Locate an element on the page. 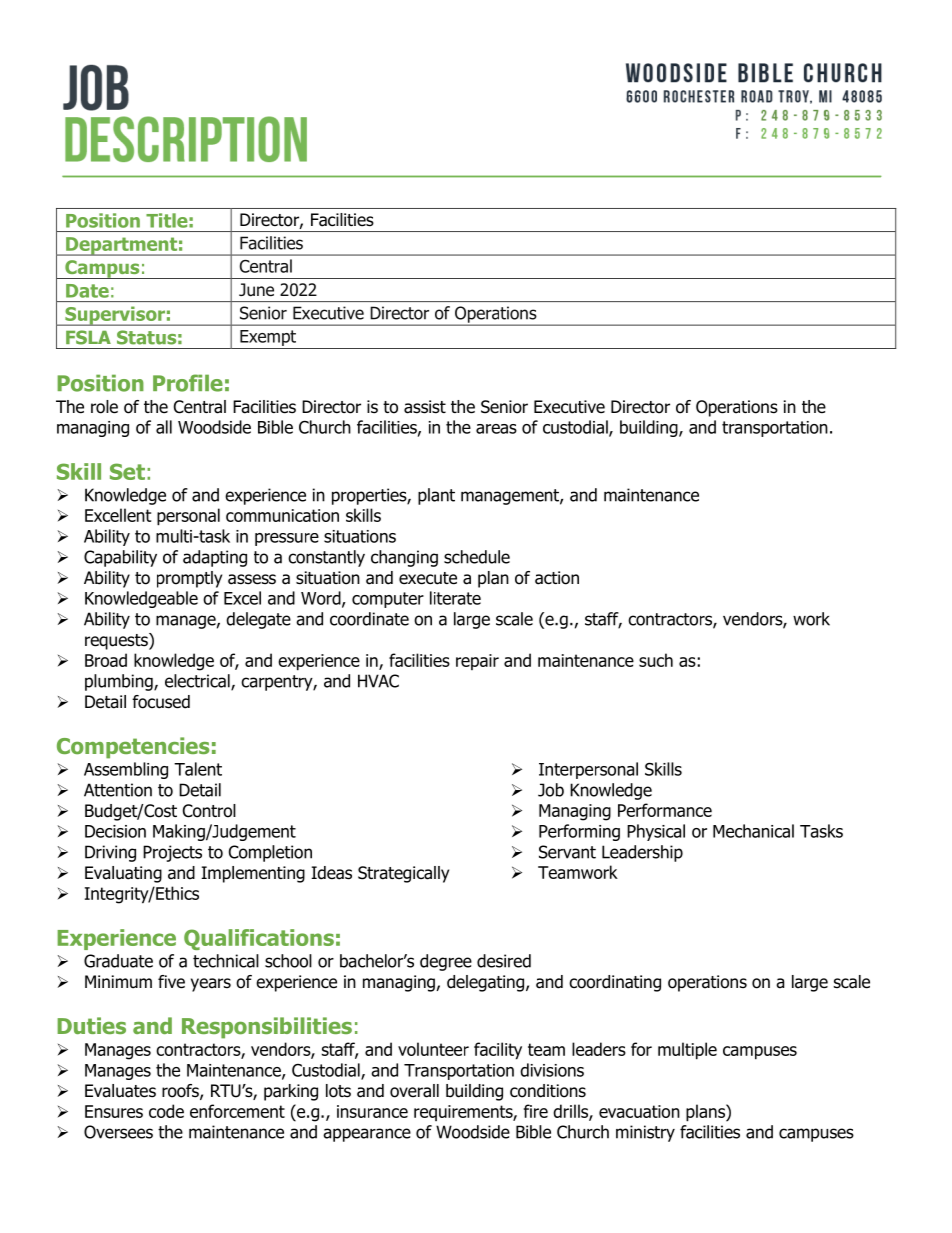 The height and width of the image is (1233, 952). assist is located at coordinates (425, 407).
